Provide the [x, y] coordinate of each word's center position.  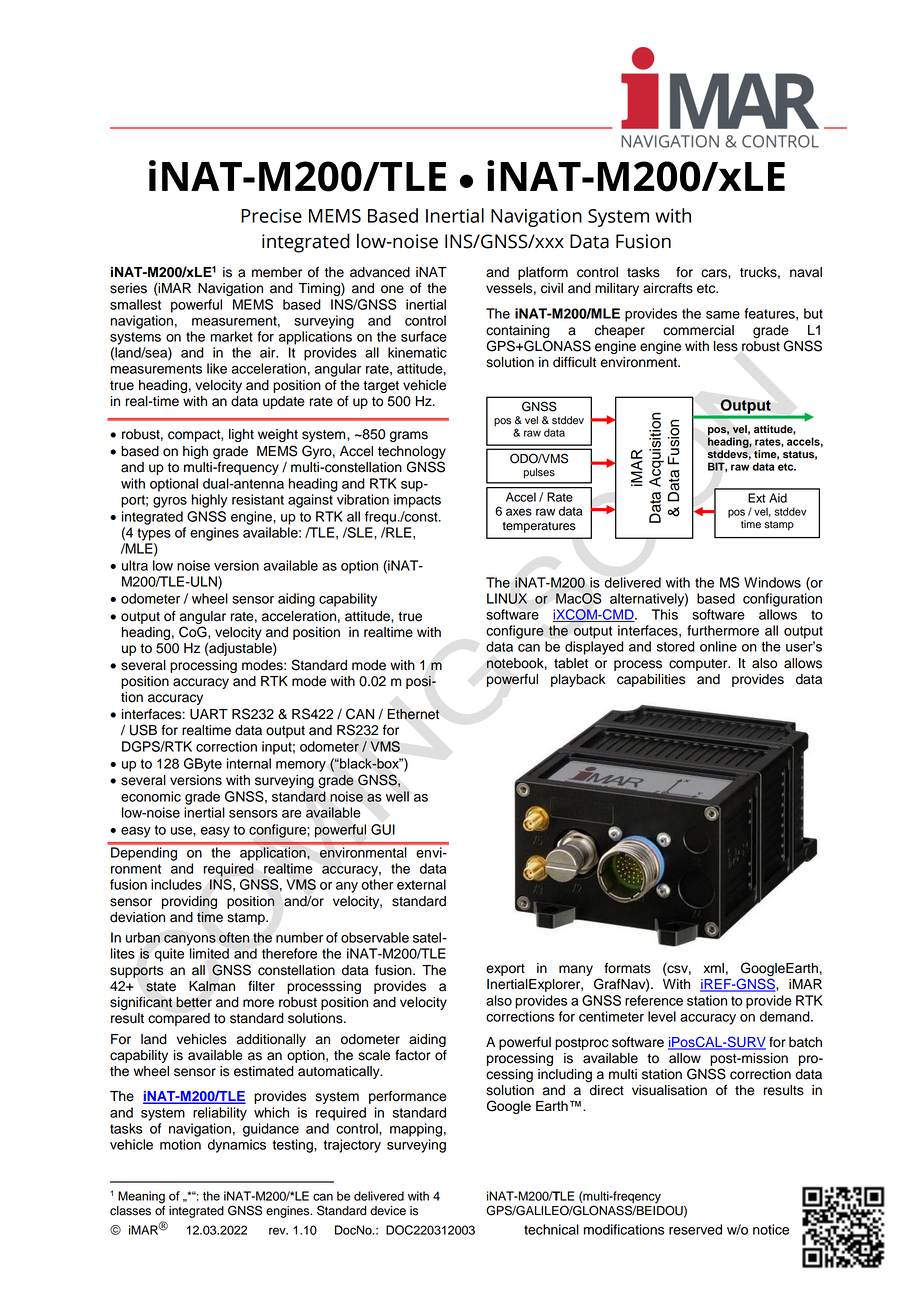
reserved [695, 1229]
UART [209, 714]
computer [699, 665]
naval [806, 272]
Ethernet [413, 714]
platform [543, 273]
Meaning [141, 1197]
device [388, 1211]
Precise [271, 216]
